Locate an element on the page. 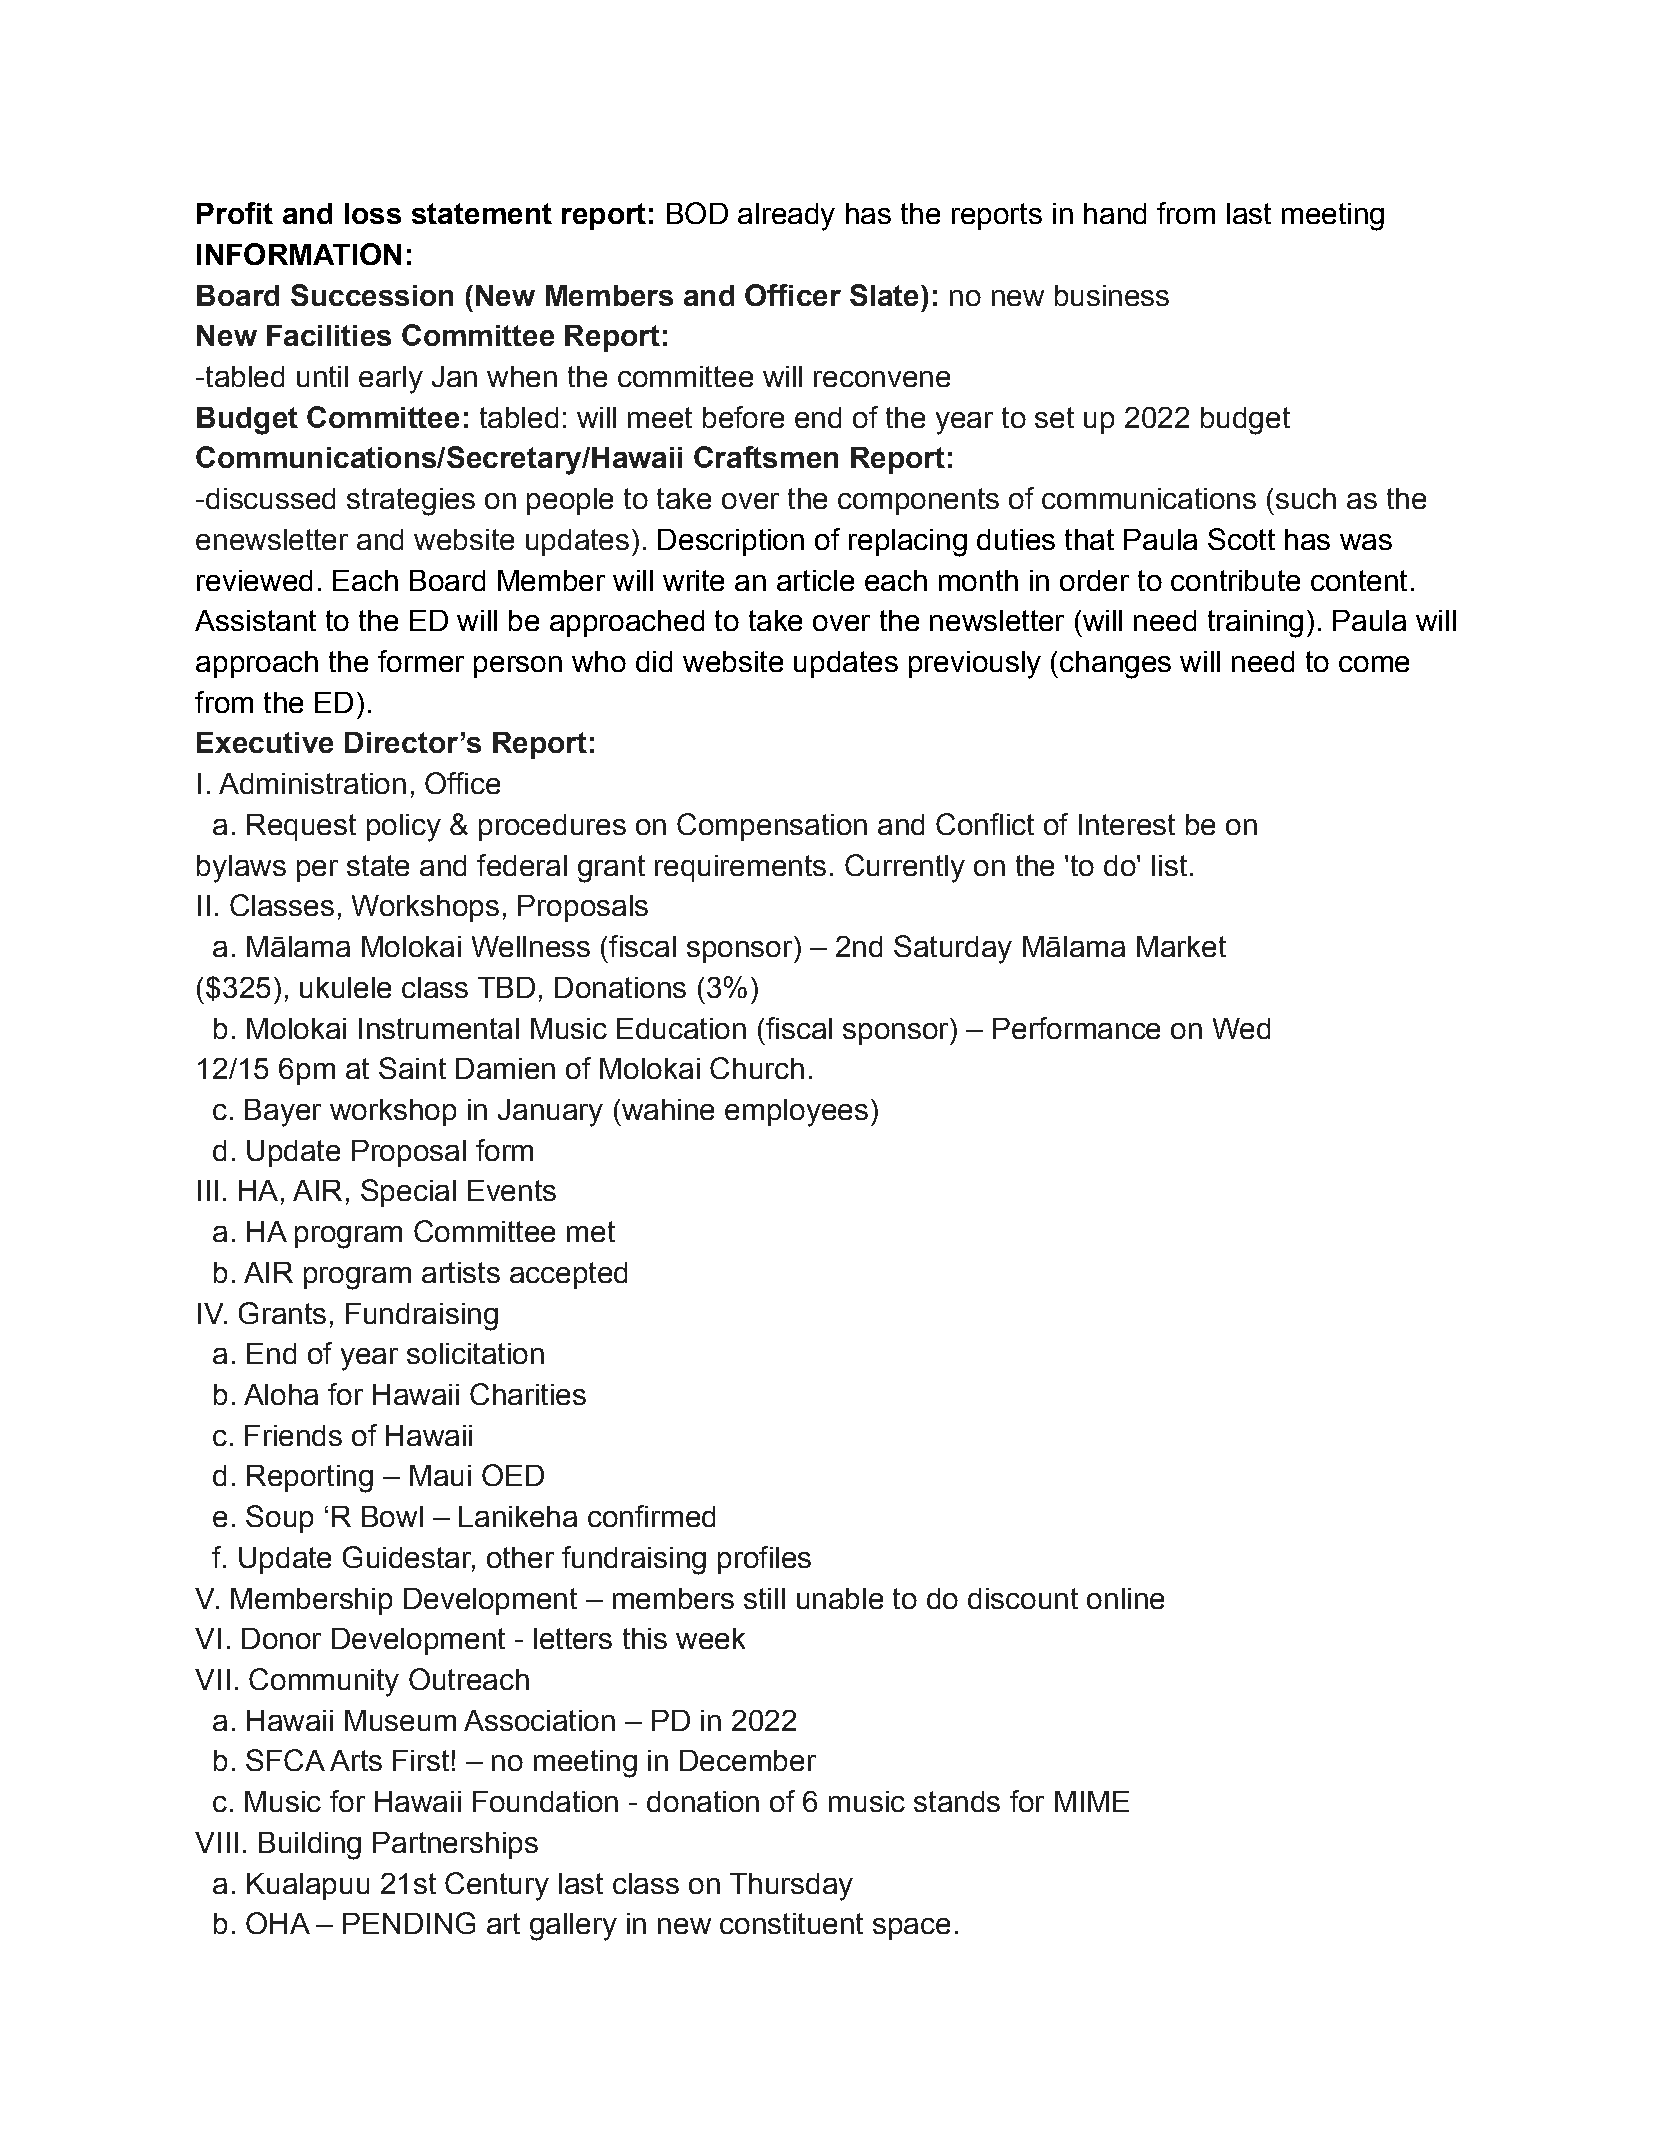 This image has height=2150, width=1661. Thursday is located at coordinates (791, 1887).
